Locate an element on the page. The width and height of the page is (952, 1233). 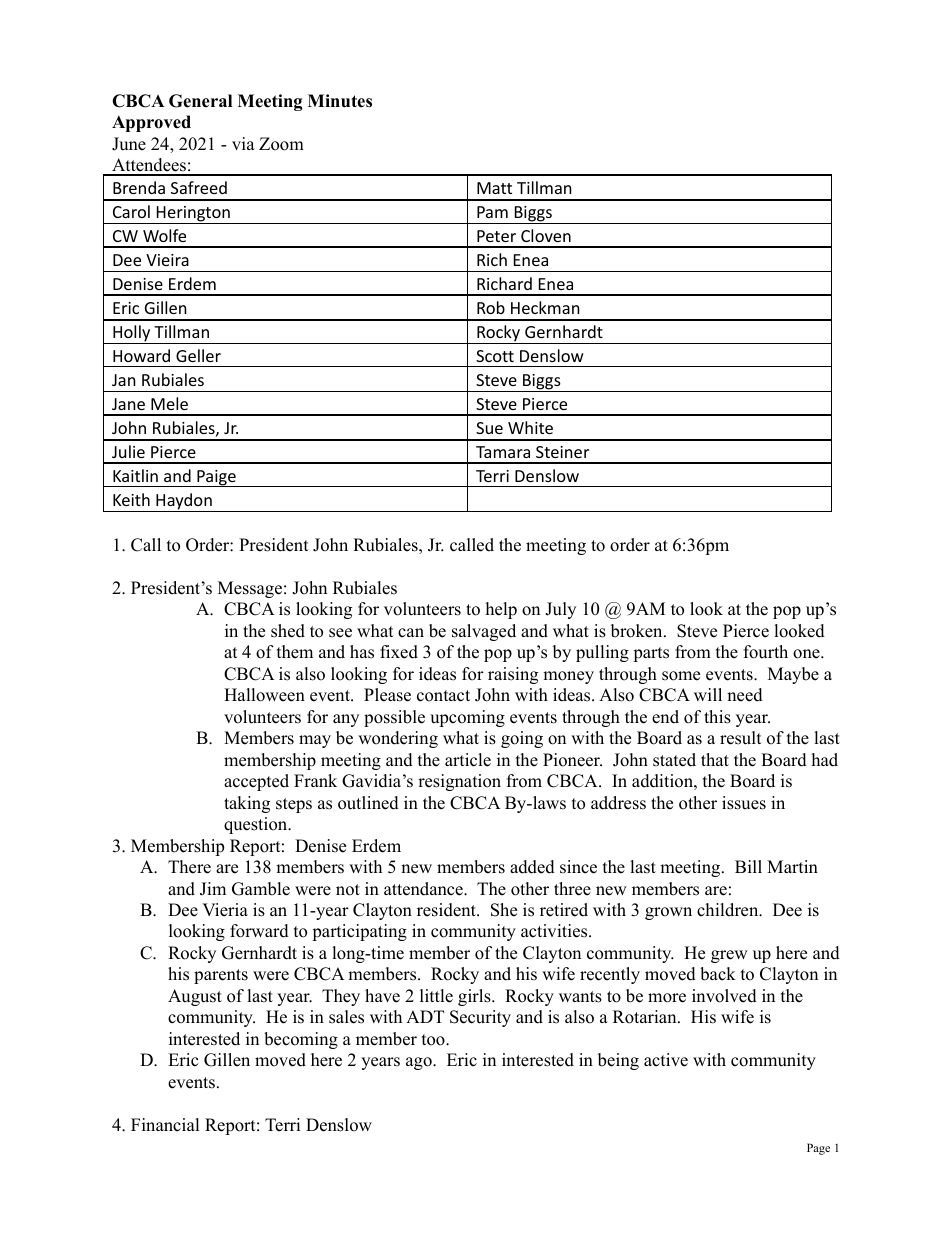
issues is located at coordinates (744, 803).
